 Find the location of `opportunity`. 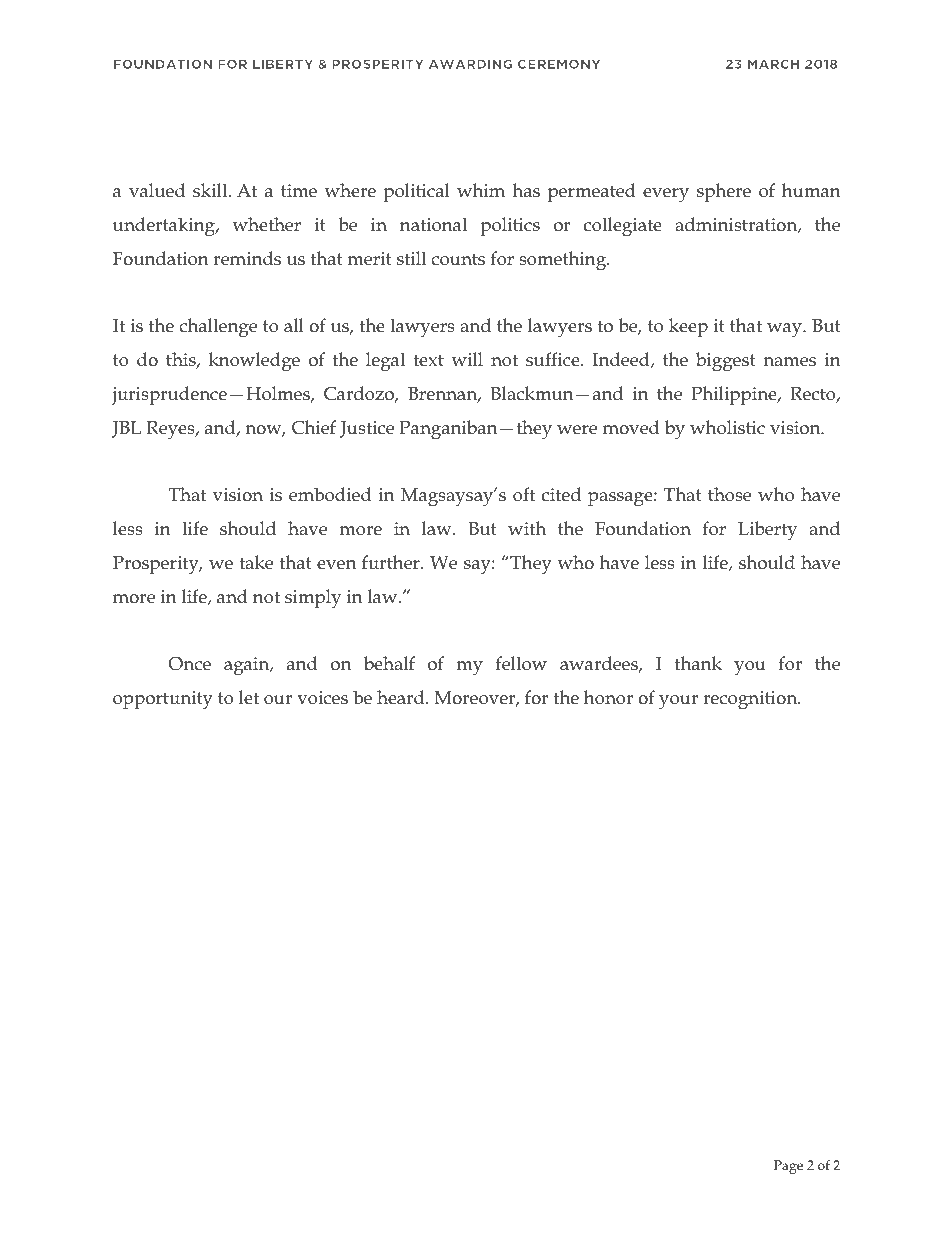

opportunity is located at coordinates (163, 700).
